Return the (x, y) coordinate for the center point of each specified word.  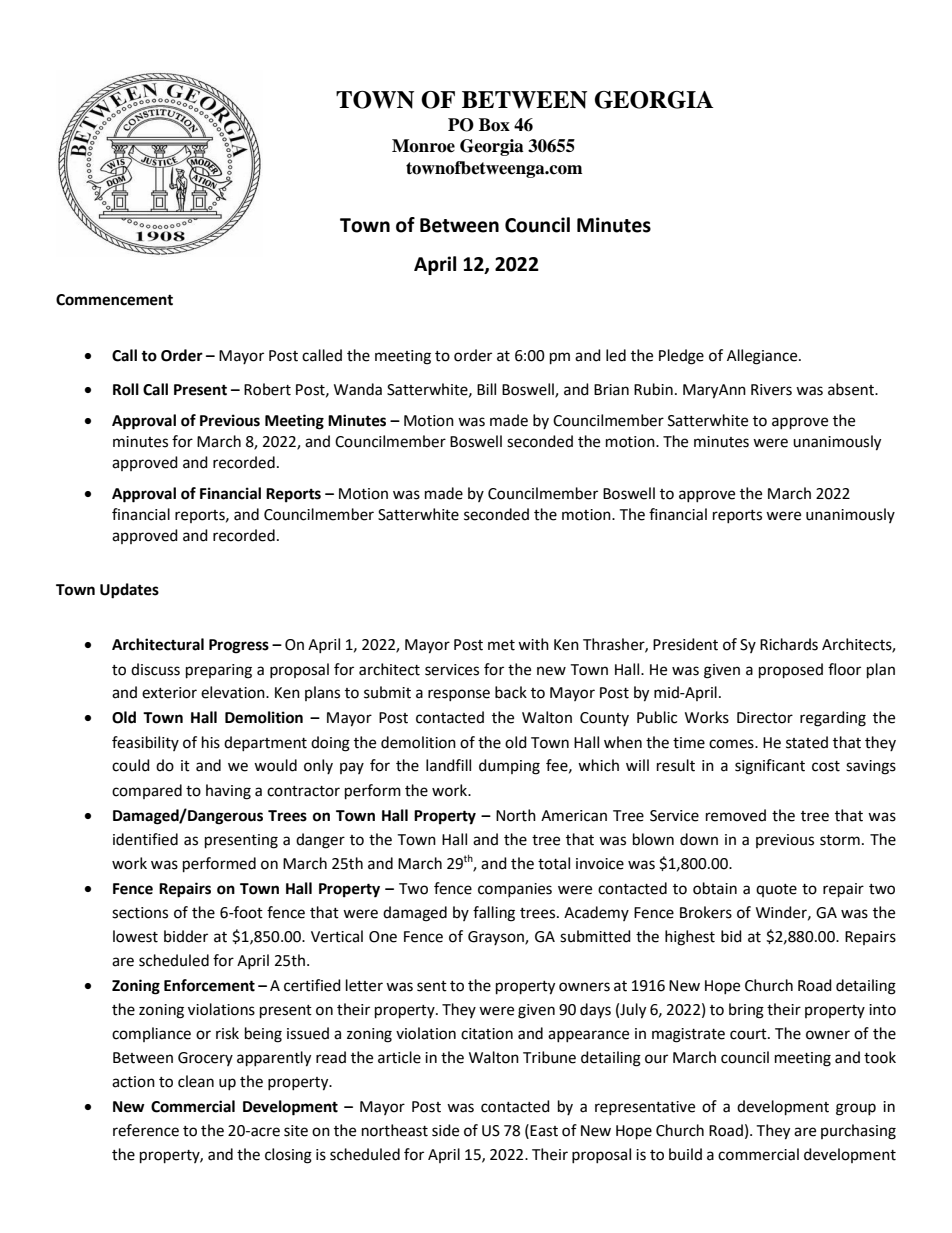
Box (494, 125)
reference (146, 1130)
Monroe (423, 146)
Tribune (549, 1057)
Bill (486, 389)
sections (140, 913)
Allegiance (763, 357)
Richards (789, 644)
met (501, 645)
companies (515, 890)
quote (776, 890)
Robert (267, 389)
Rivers (771, 390)
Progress (239, 646)
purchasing (858, 1132)
